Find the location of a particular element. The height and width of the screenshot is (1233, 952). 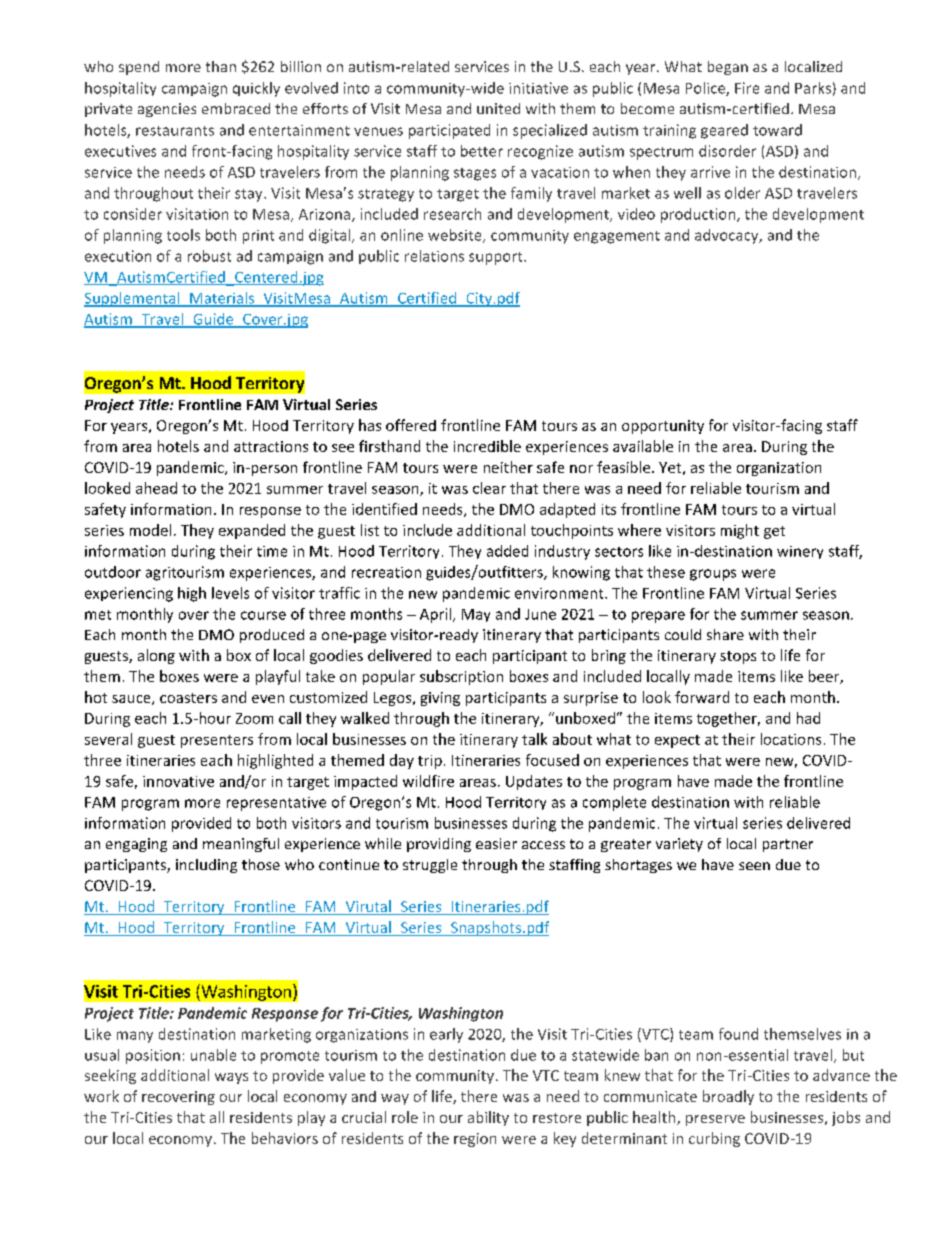

toward is located at coordinates (777, 130).
